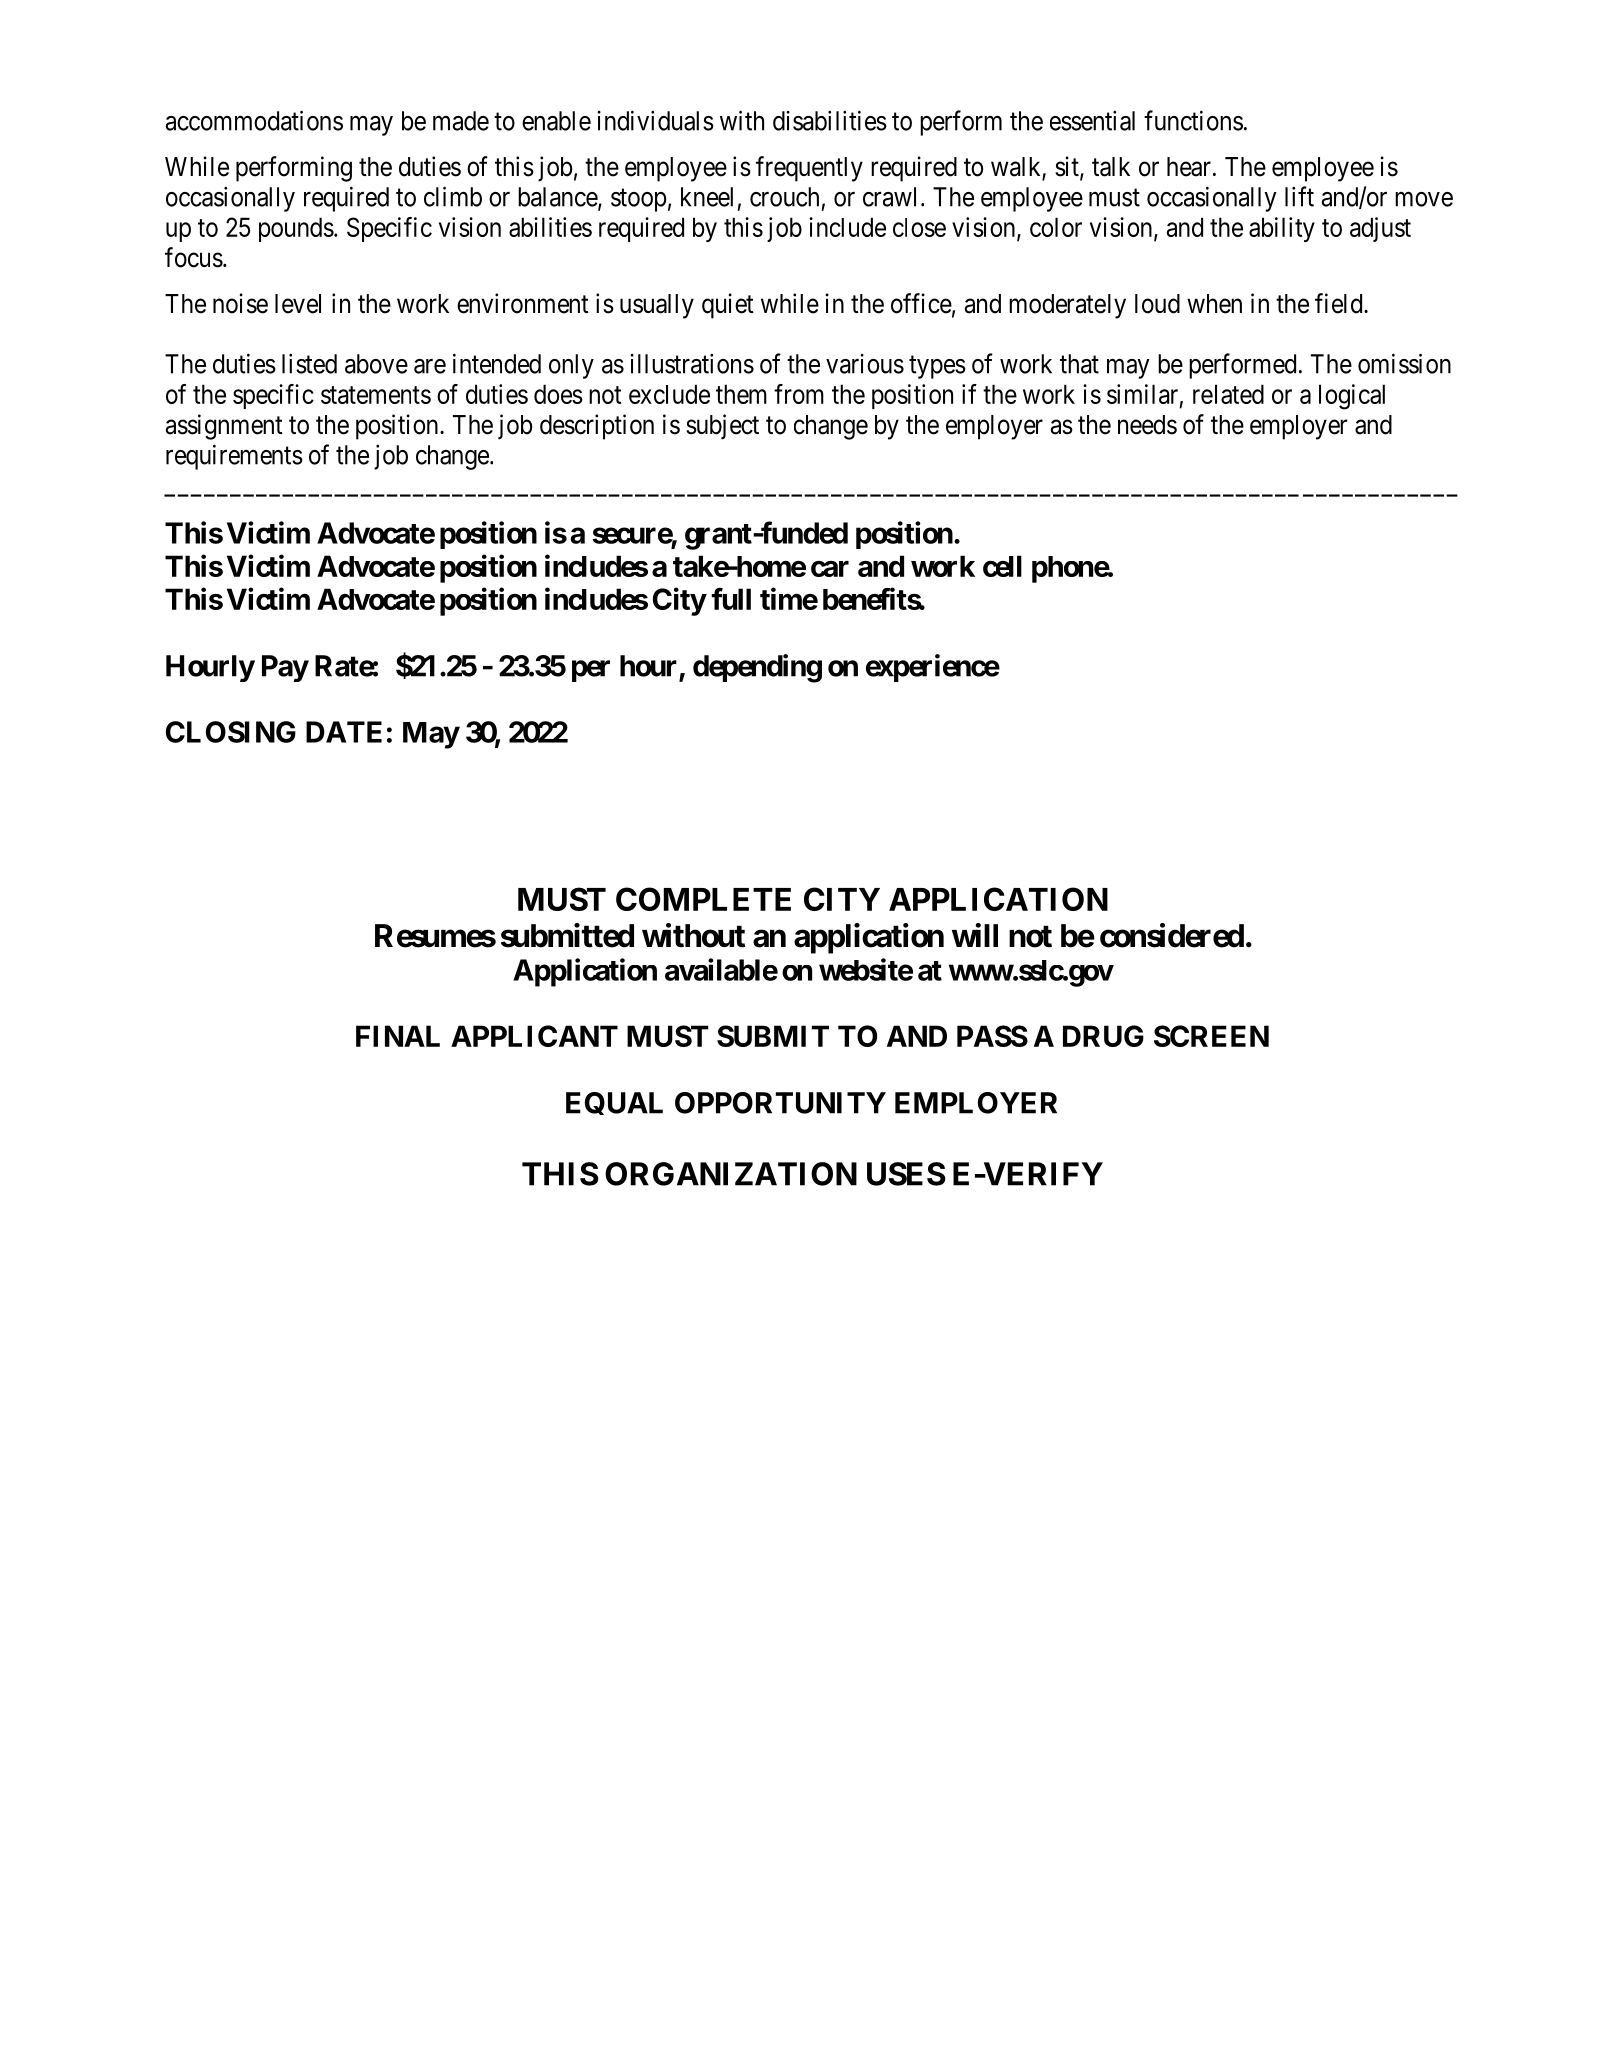 This screenshot has width=1601, height=2072. I want to click on FINAL, so click(398, 1036).
